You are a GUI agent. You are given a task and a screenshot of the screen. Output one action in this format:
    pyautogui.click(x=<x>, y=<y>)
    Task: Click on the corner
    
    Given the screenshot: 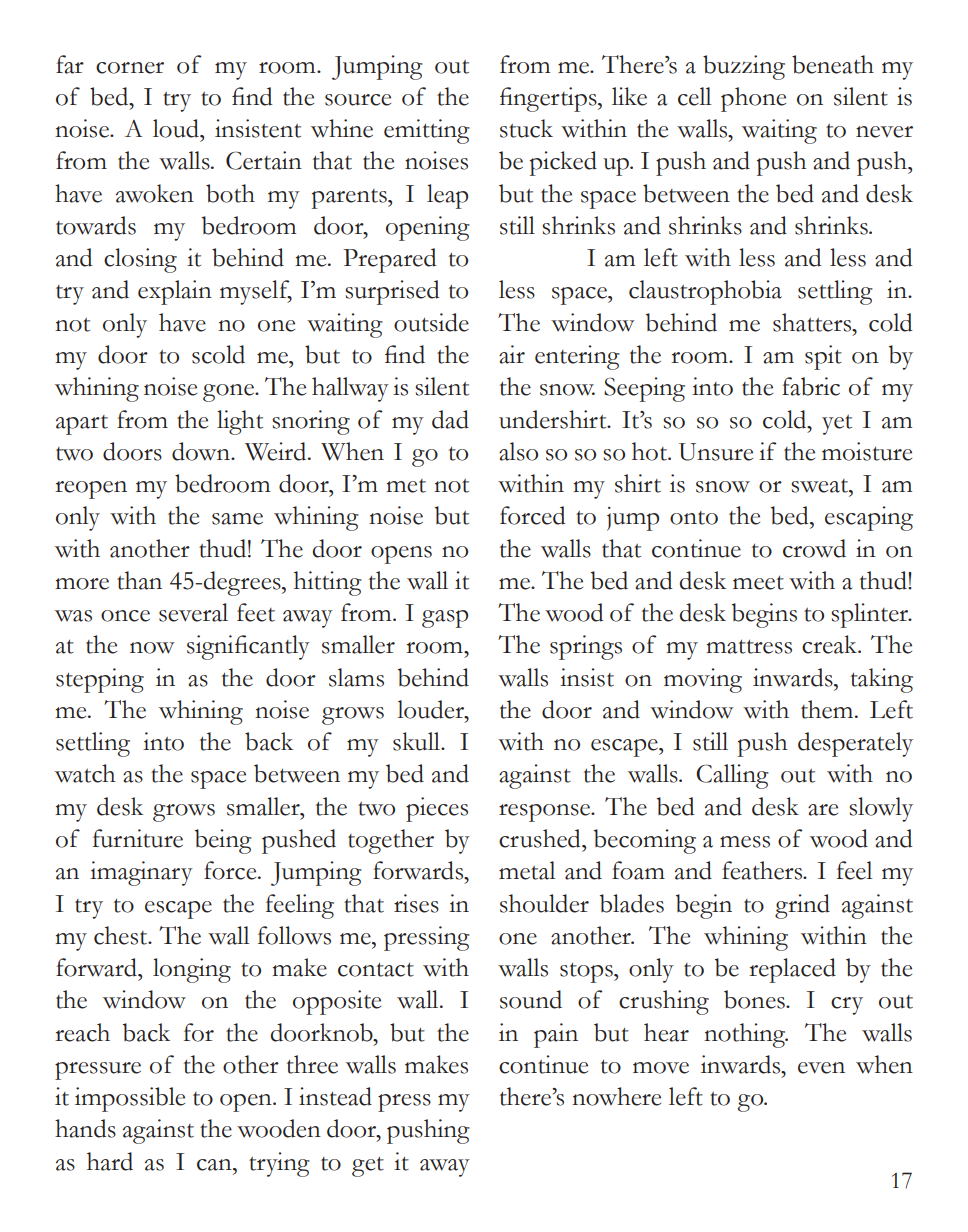 What is the action you would take?
    pyautogui.click(x=130, y=68)
